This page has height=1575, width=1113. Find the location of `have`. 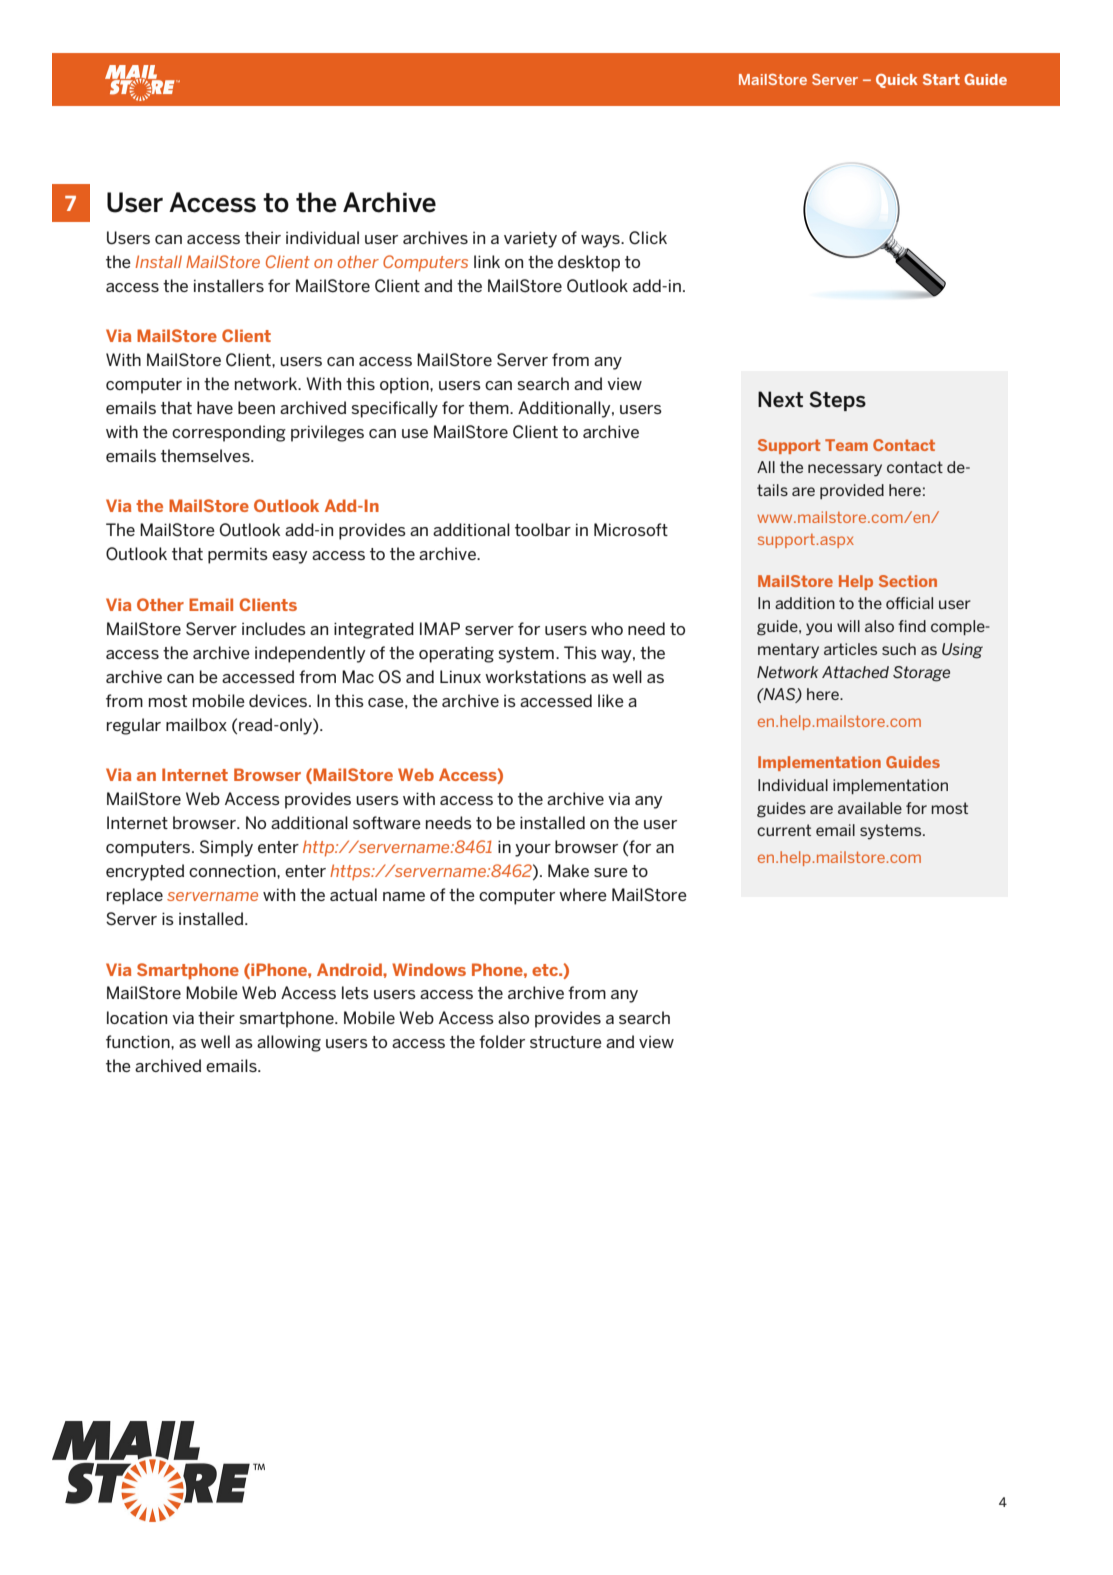

have is located at coordinates (215, 407).
